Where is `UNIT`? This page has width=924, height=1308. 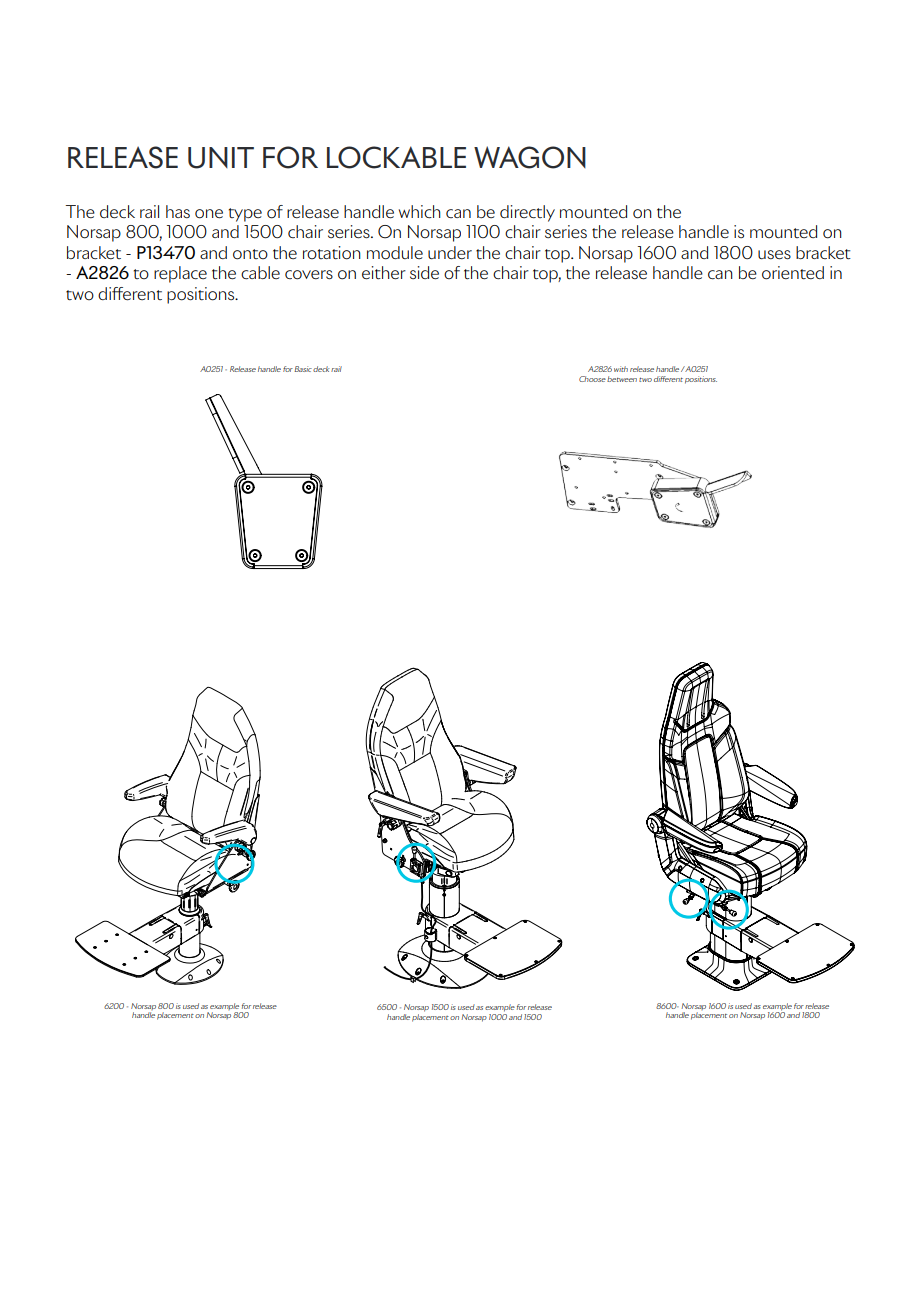
UNIT is located at coordinates (221, 158).
